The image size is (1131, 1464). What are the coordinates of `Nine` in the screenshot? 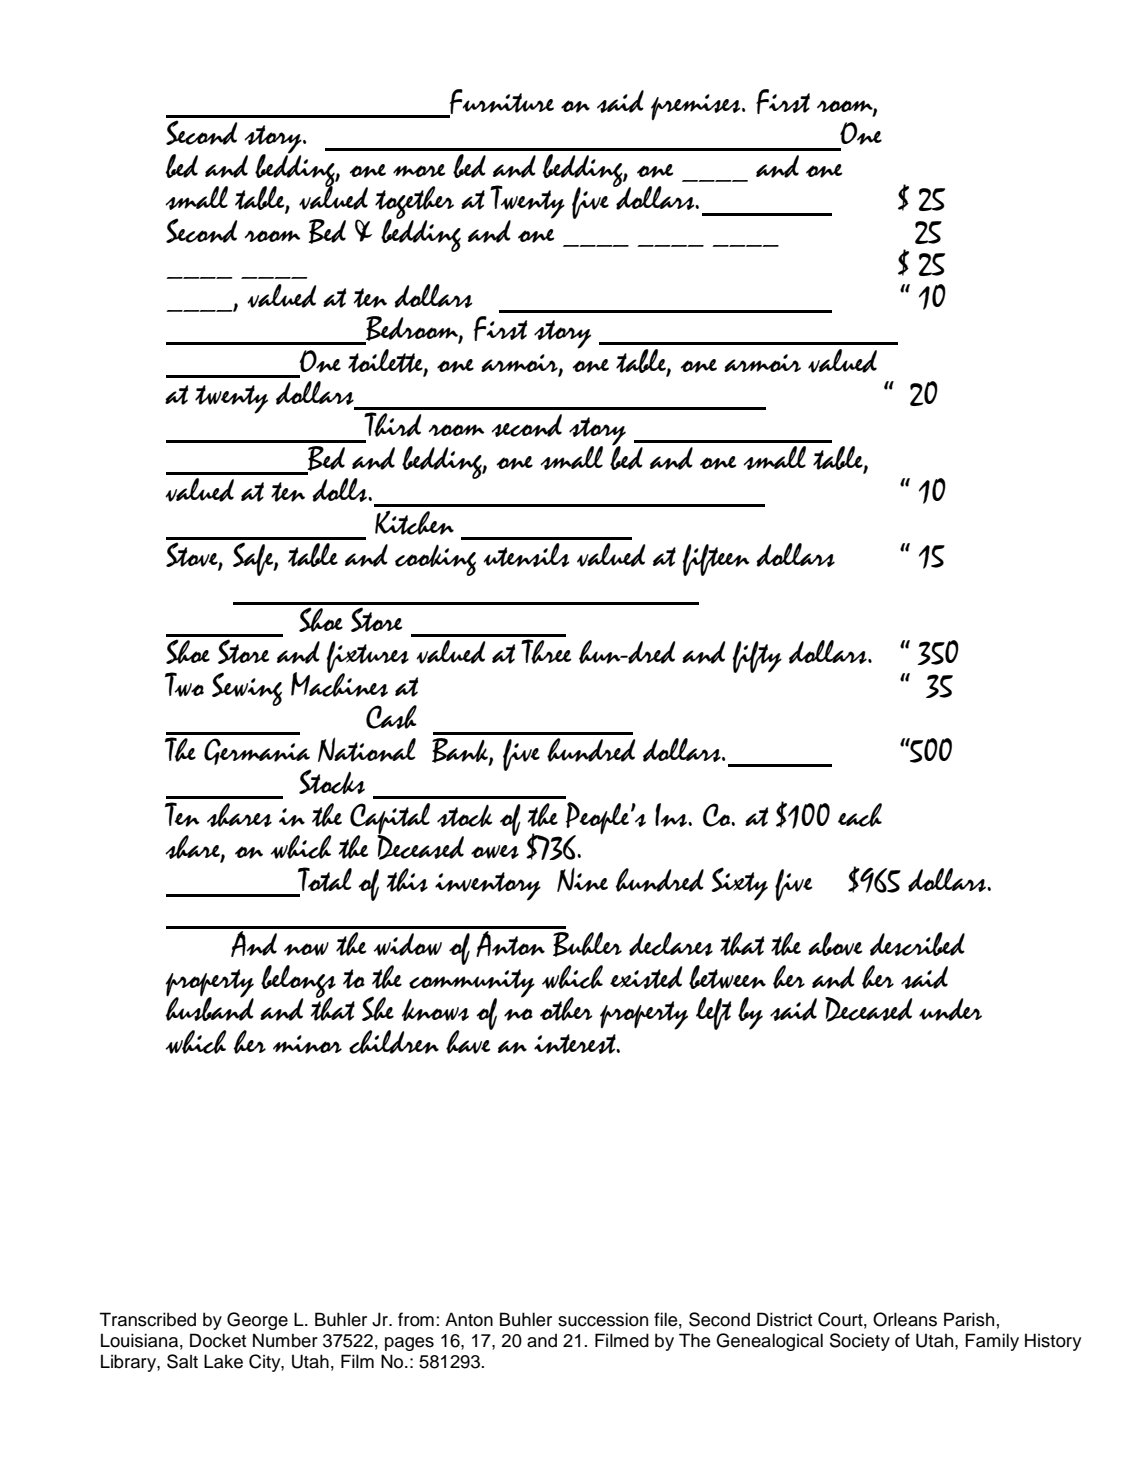 It's located at (582, 880).
